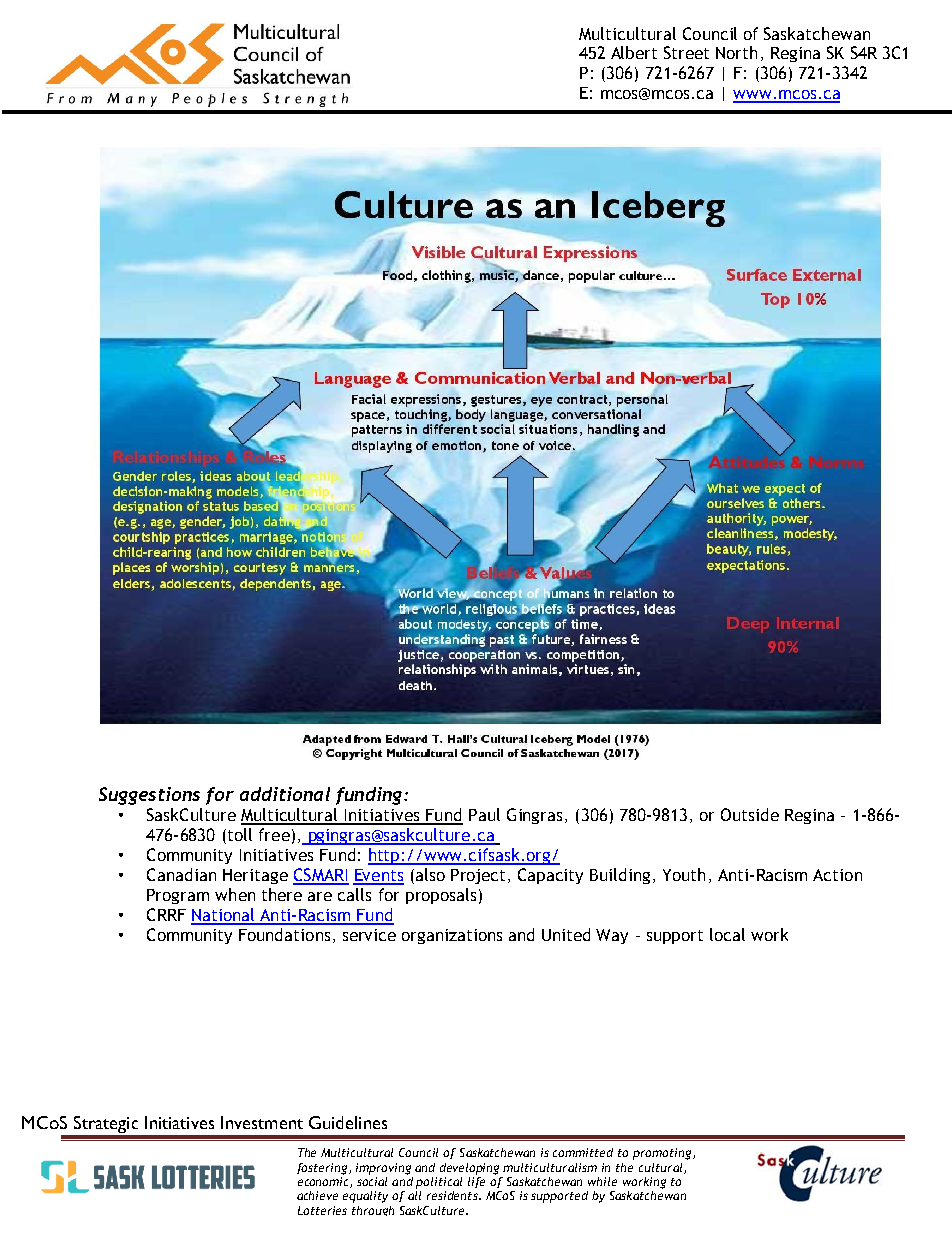 The width and height of the screenshot is (952, 1233). I want to click on Albert, so click(634, 52).
